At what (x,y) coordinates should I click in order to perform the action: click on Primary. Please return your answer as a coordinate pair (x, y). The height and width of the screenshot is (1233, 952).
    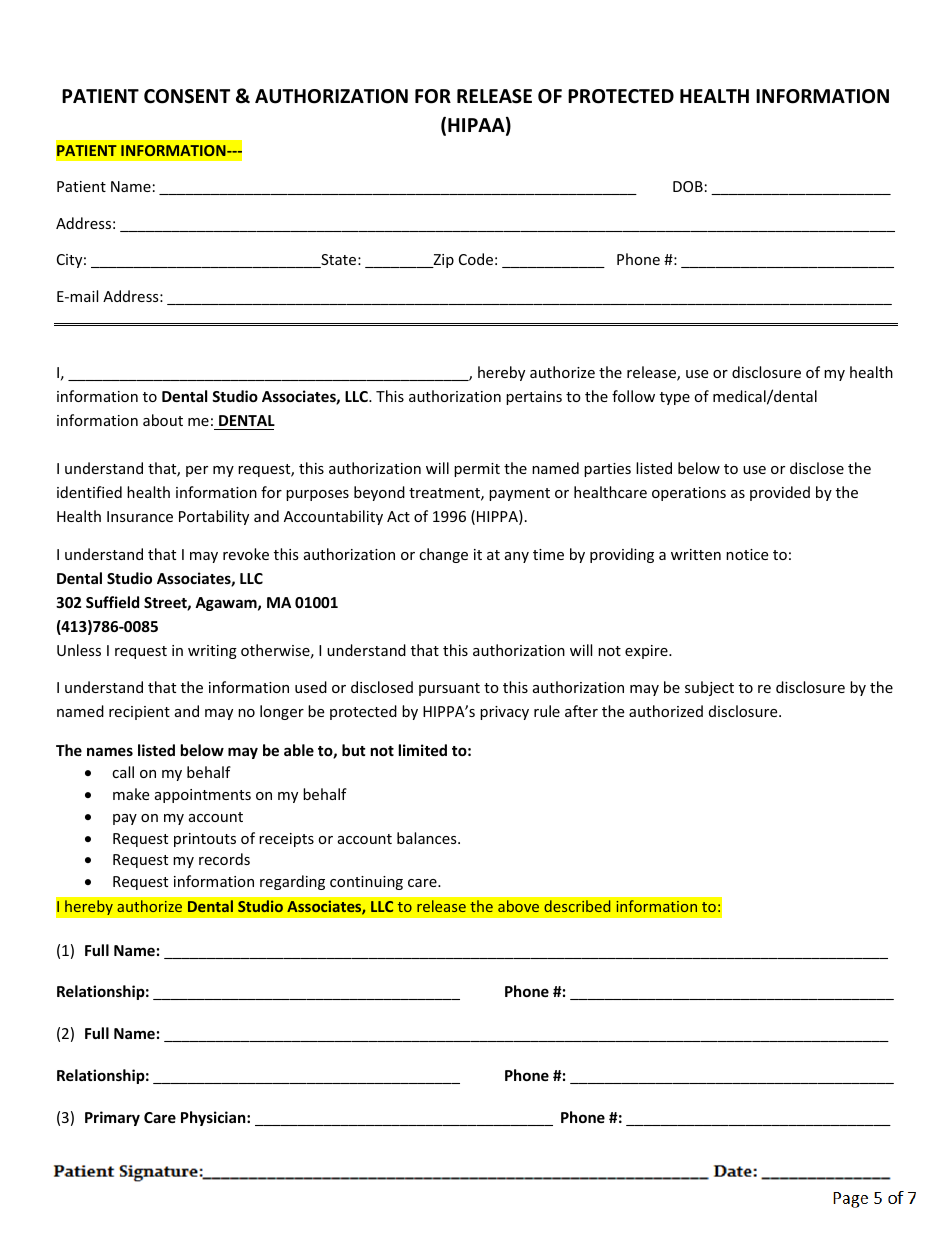
    Looking at the image, I should click on (112, 1118).
